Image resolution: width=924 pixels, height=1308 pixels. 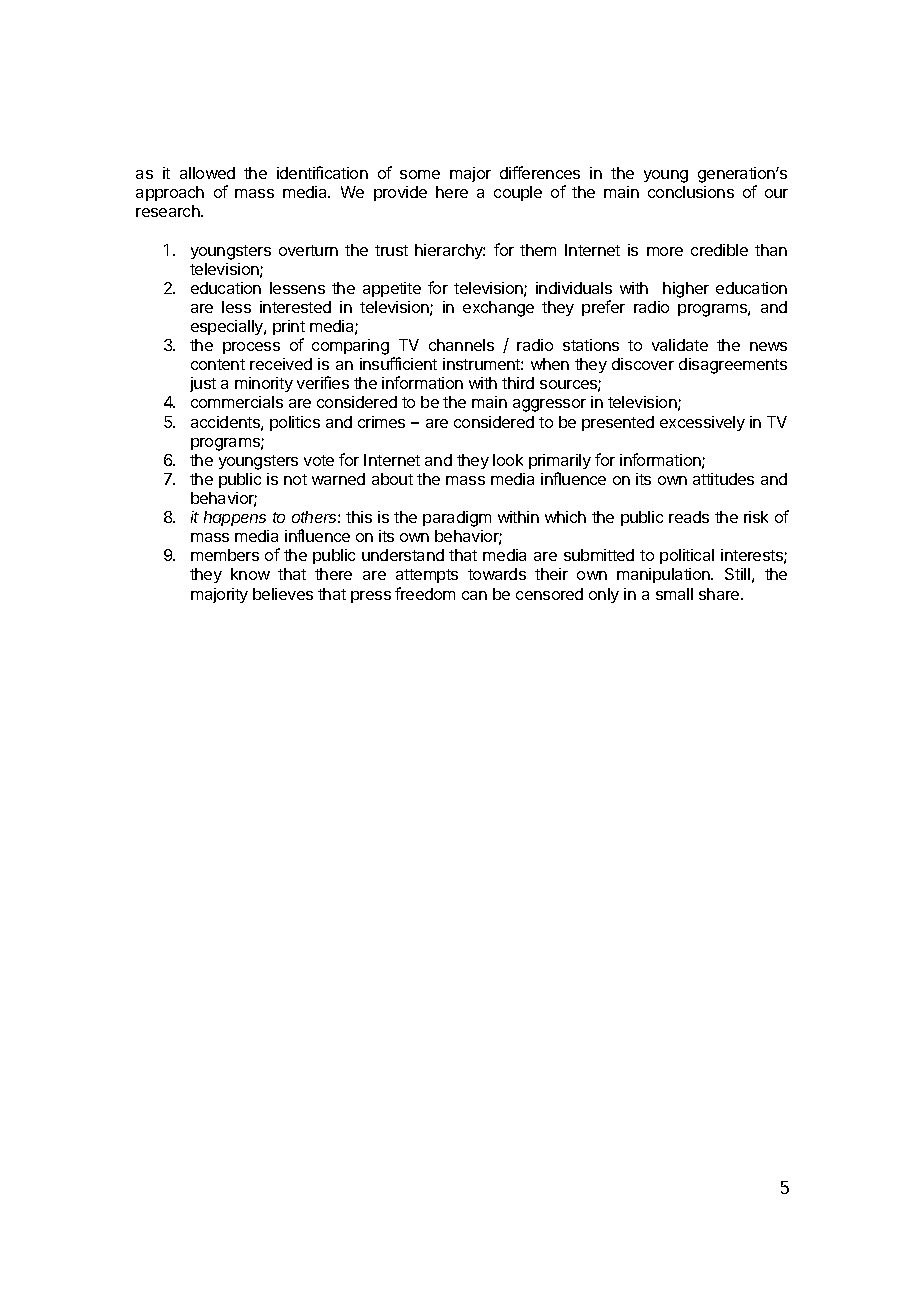 What do you see at coordinates (250, 574) in the document?
I see `know` at bounding box center [250, 574].
